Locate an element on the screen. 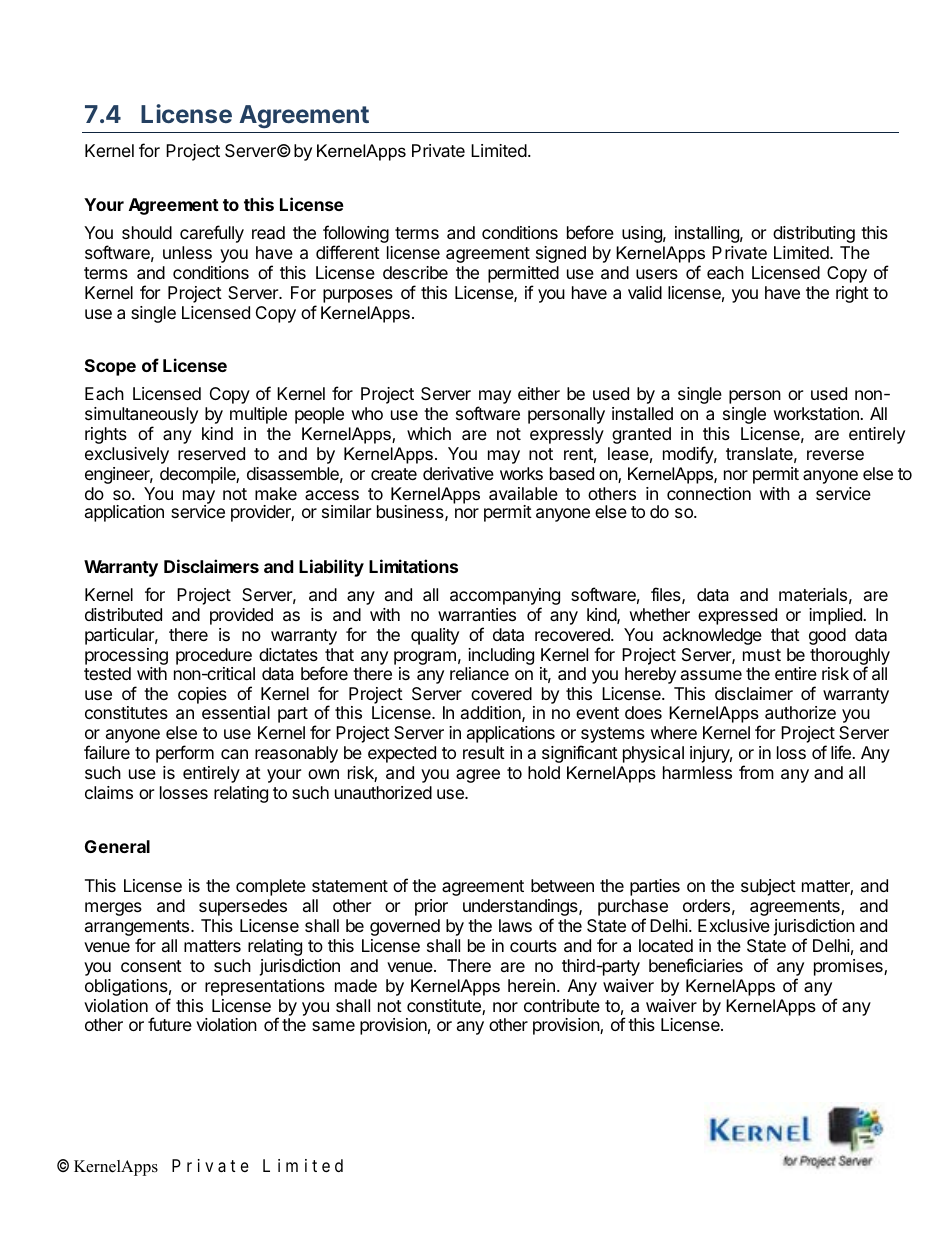  claims is located at coordinates (109, 792).
